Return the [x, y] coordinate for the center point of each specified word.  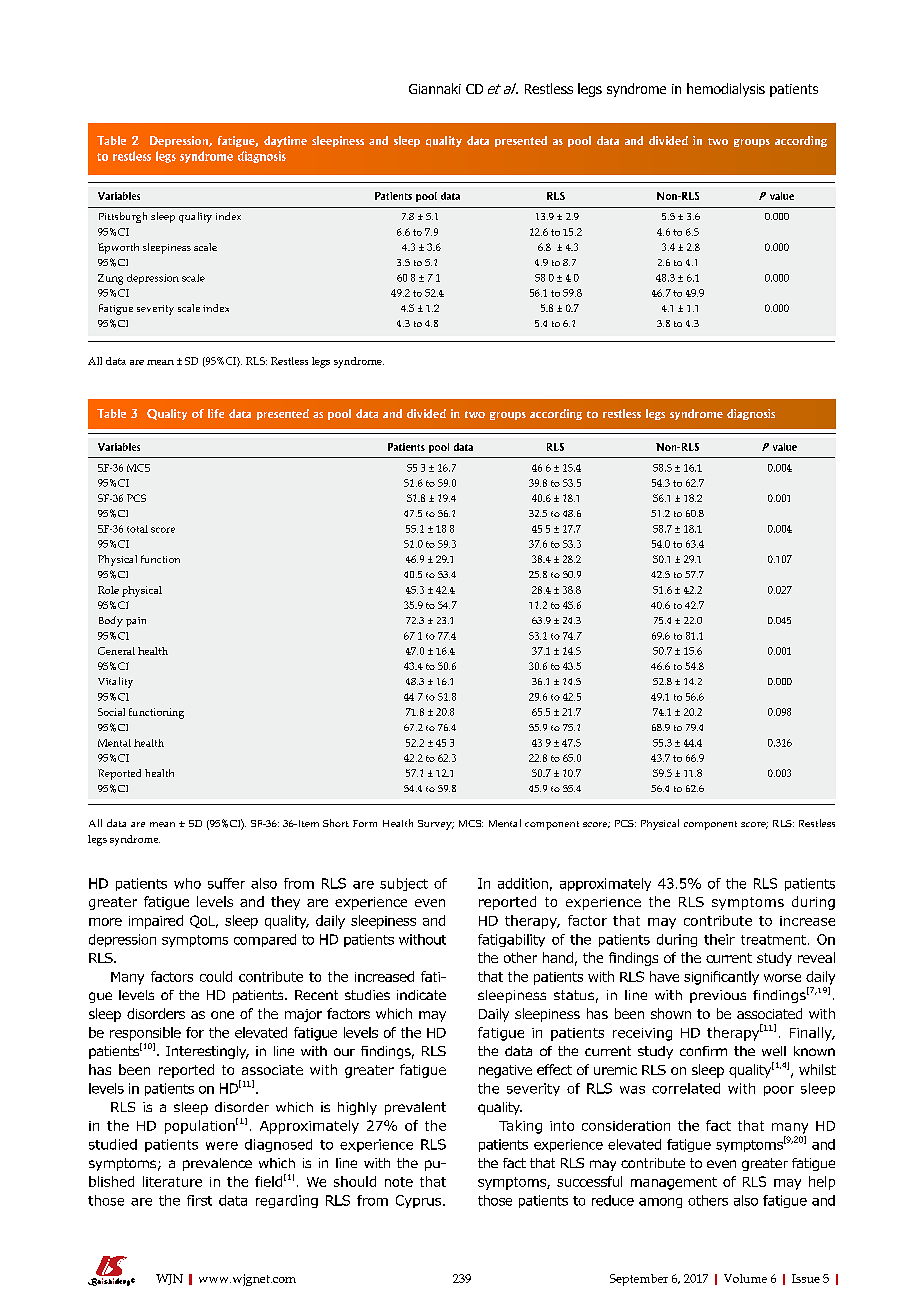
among [660, 1203]
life [216, 413]
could [216, 976]
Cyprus [420, 1201]
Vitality [115, 682]
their [719, 939]
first [199, 1200]
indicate [421, 995]
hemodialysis [726, 90]
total [137, 529]
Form [365, 823]
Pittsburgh [123, 217]
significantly [721, 978]
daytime [285, 141]
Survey [436, 825]
